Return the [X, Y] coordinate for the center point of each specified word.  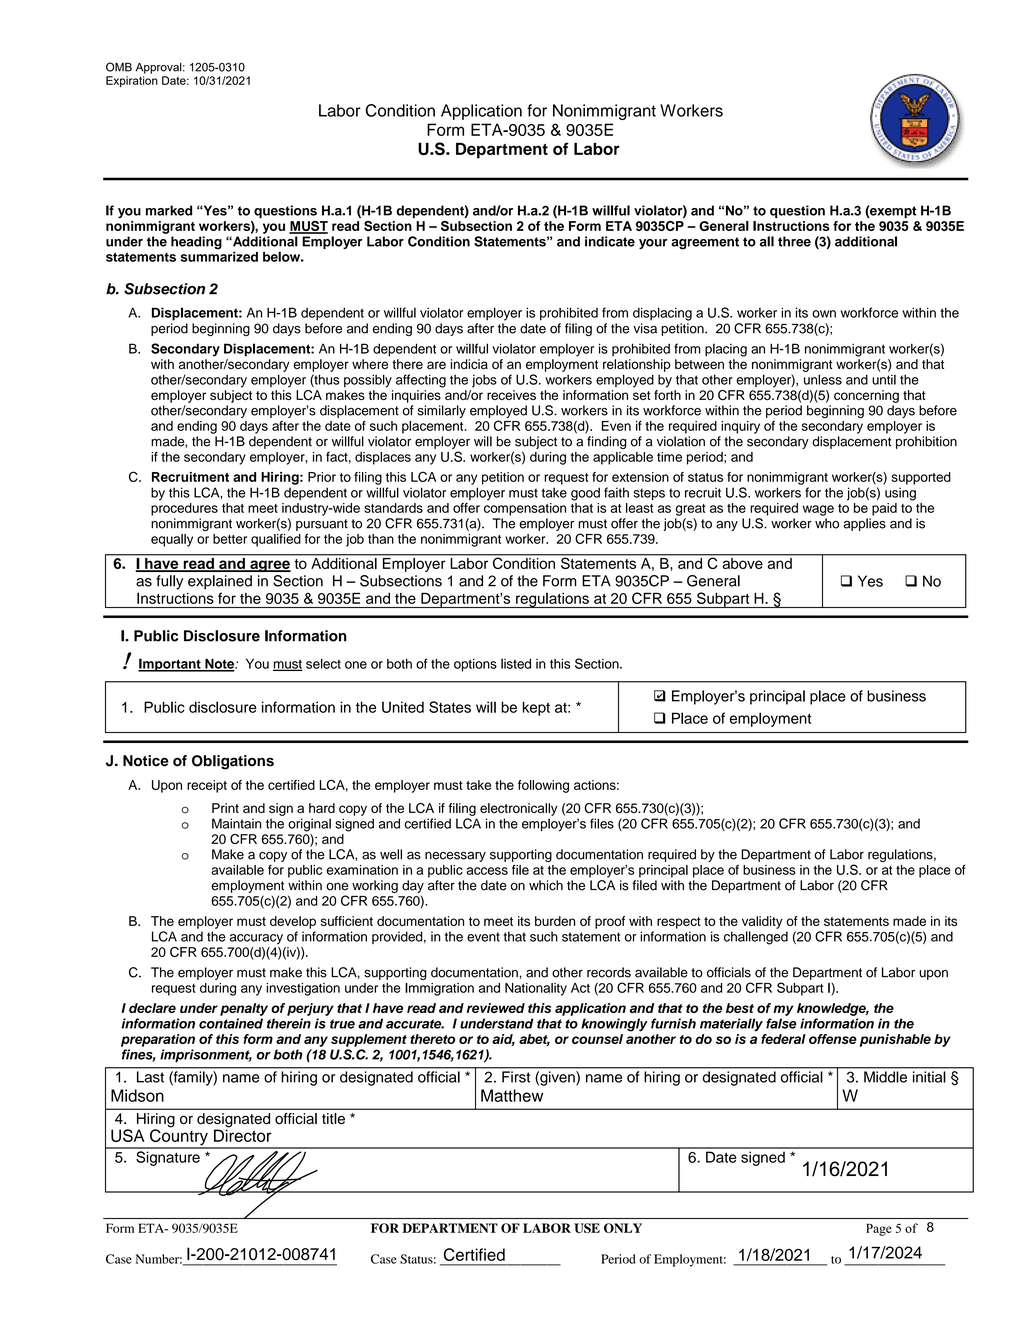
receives [511, 395]
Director [242, 1134]
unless [823, 379]
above [743, 563]
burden [555, 921]
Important [170, 665]
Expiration [132, 81]
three [794, 241]
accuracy [256, 939]
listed [516, 663]
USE [587, 1228]
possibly [368, 381]
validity [762, 922]
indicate [610, 241]
